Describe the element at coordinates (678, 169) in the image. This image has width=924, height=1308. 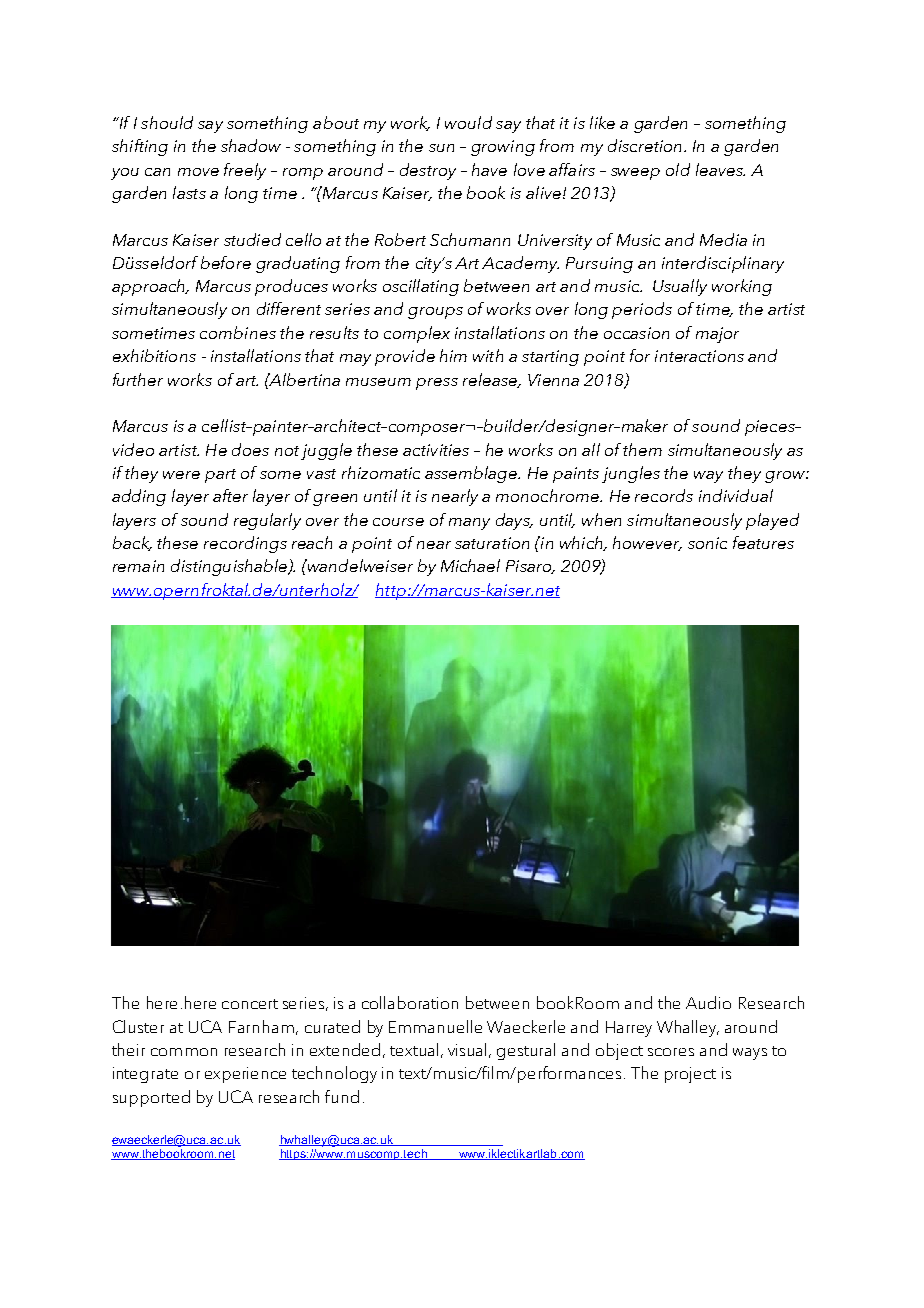
I see `old` at that location.
